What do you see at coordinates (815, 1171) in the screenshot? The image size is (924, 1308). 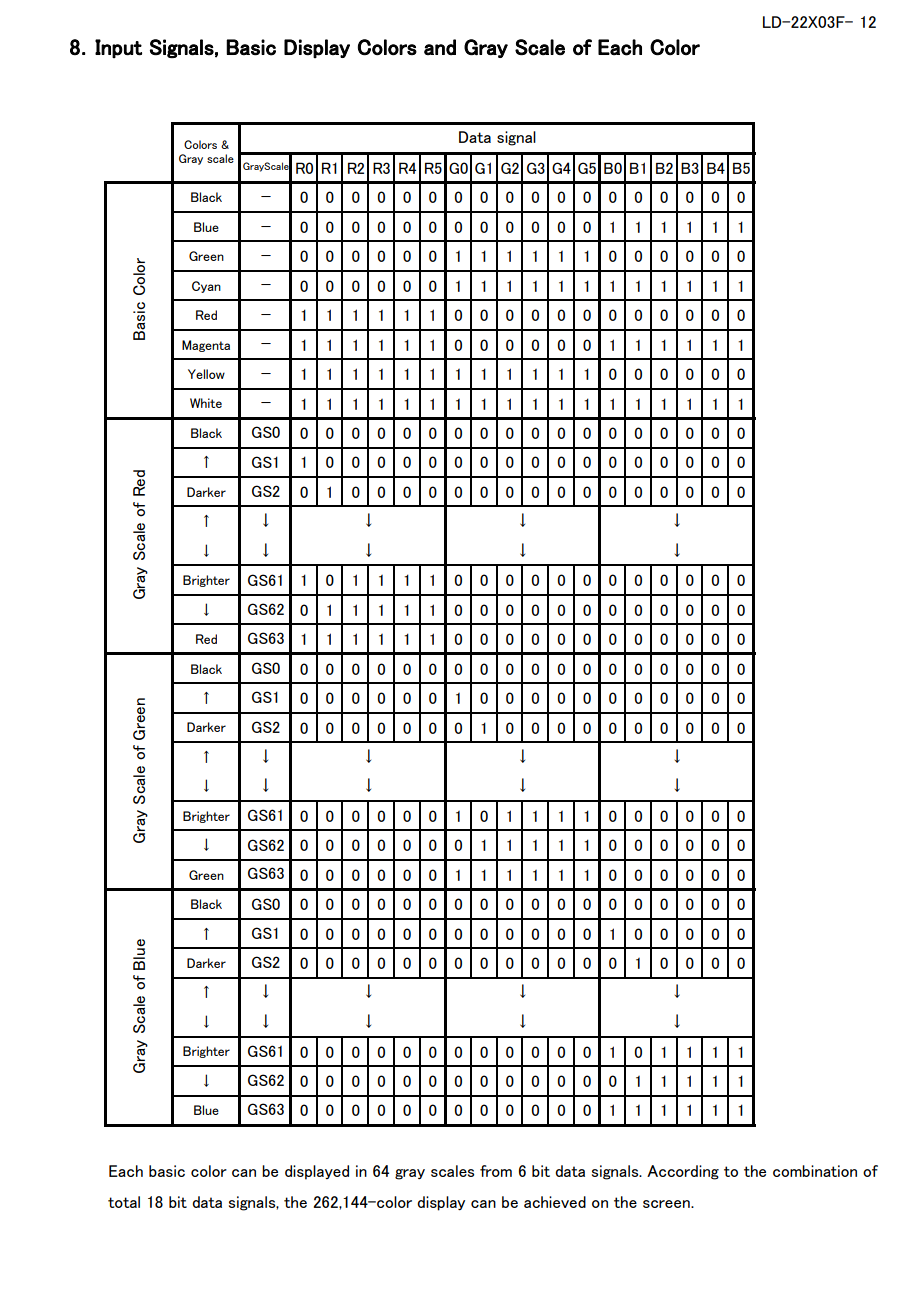 I see `combination` at bounding box center [815, 1171].
